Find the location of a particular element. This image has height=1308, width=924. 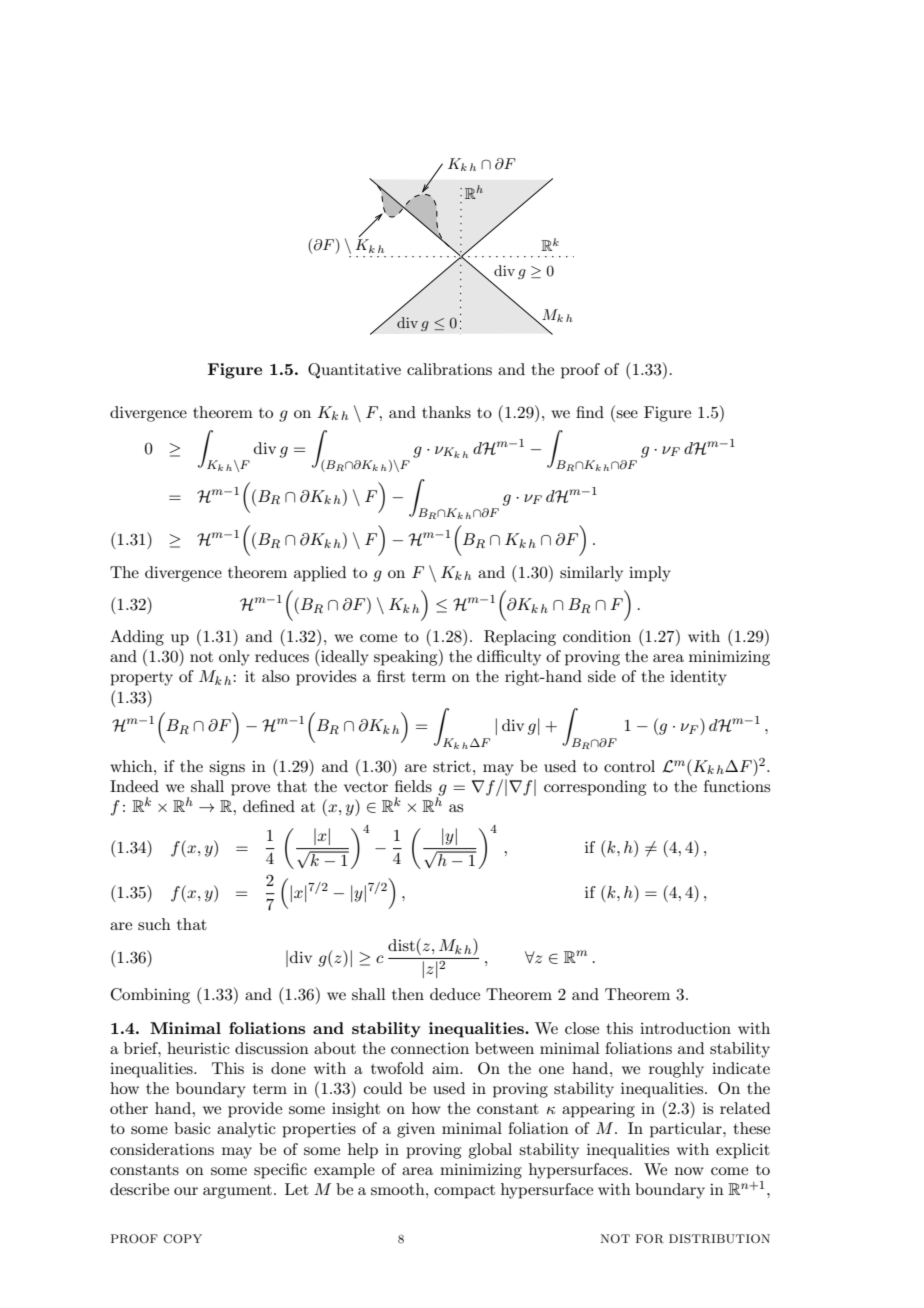

now is located at coordinates (689, 1171).
